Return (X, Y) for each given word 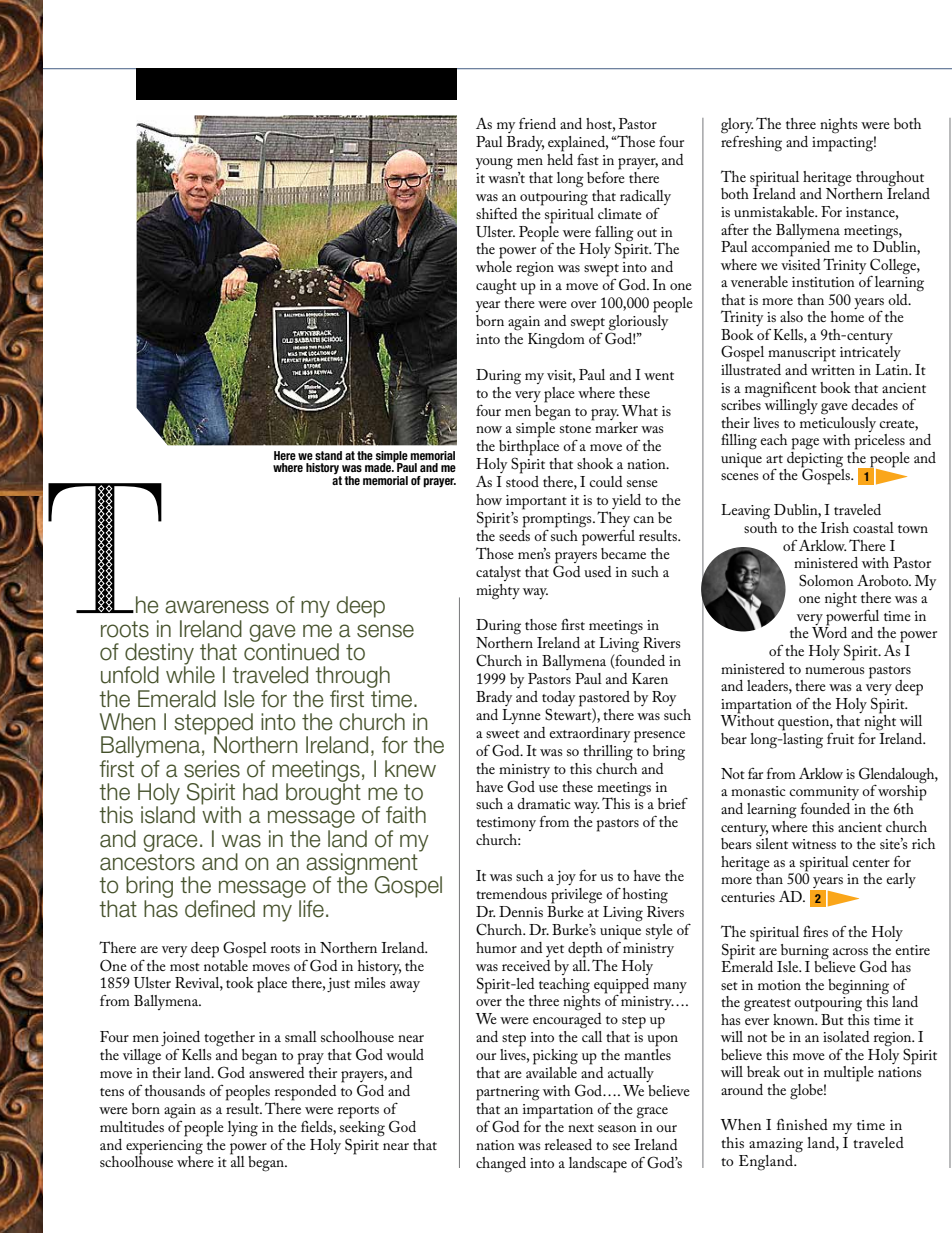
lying (243, 1129)
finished (802, 1124)
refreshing (751, 142)
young (494, 164)
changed (501, 1165)
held (560, 158)
